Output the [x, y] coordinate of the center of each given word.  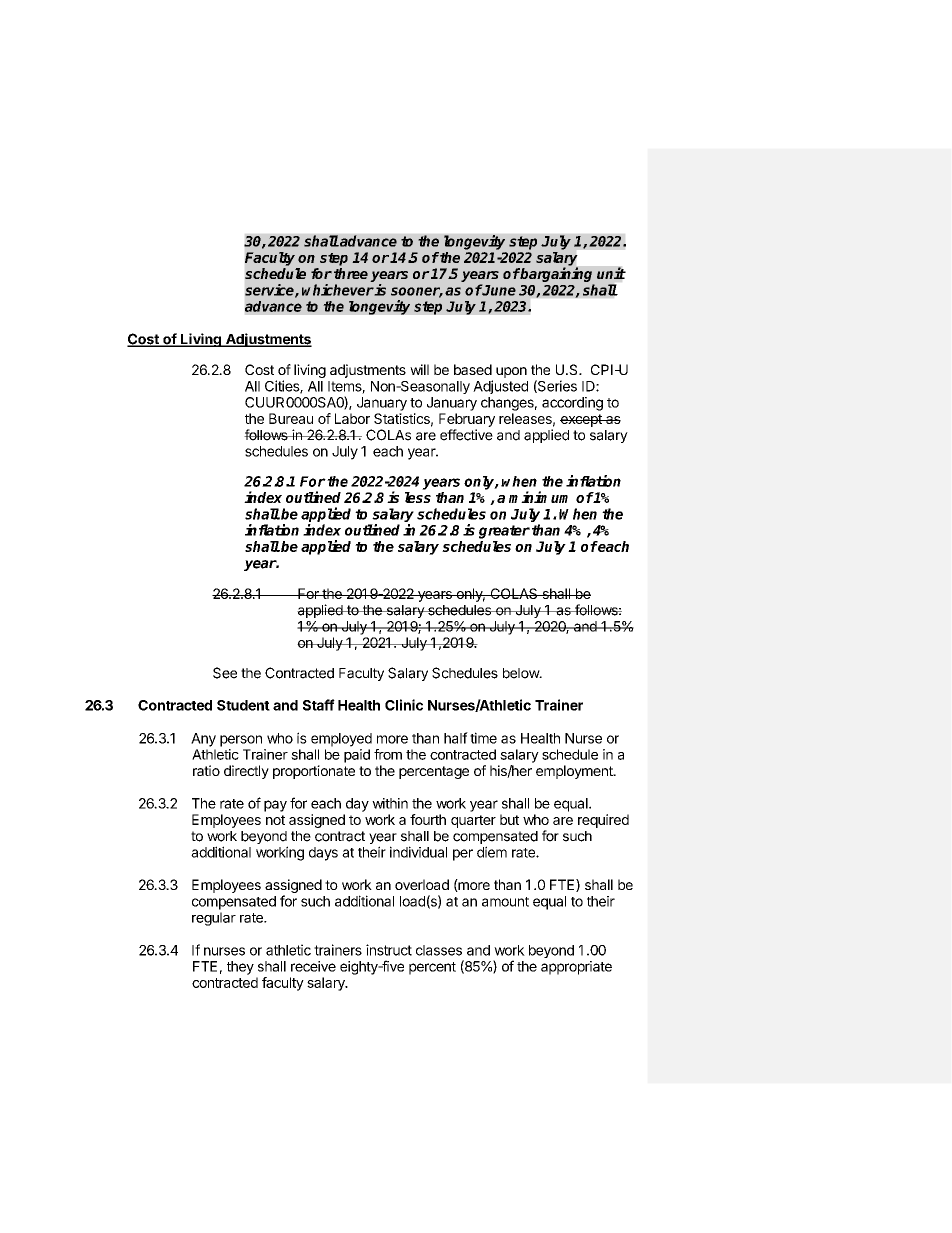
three [351, 273]
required [603, 821]
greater [504, 532]
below [522, 673]
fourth [428, 819]
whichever [338, 290]
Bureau [291, 418]
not [275, 820]
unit [611, 273]
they [240, 968]
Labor [352, 418]
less [418, 497]
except [582, 420]
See [225, 673]
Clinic [404, 705]
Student [243, 705]
